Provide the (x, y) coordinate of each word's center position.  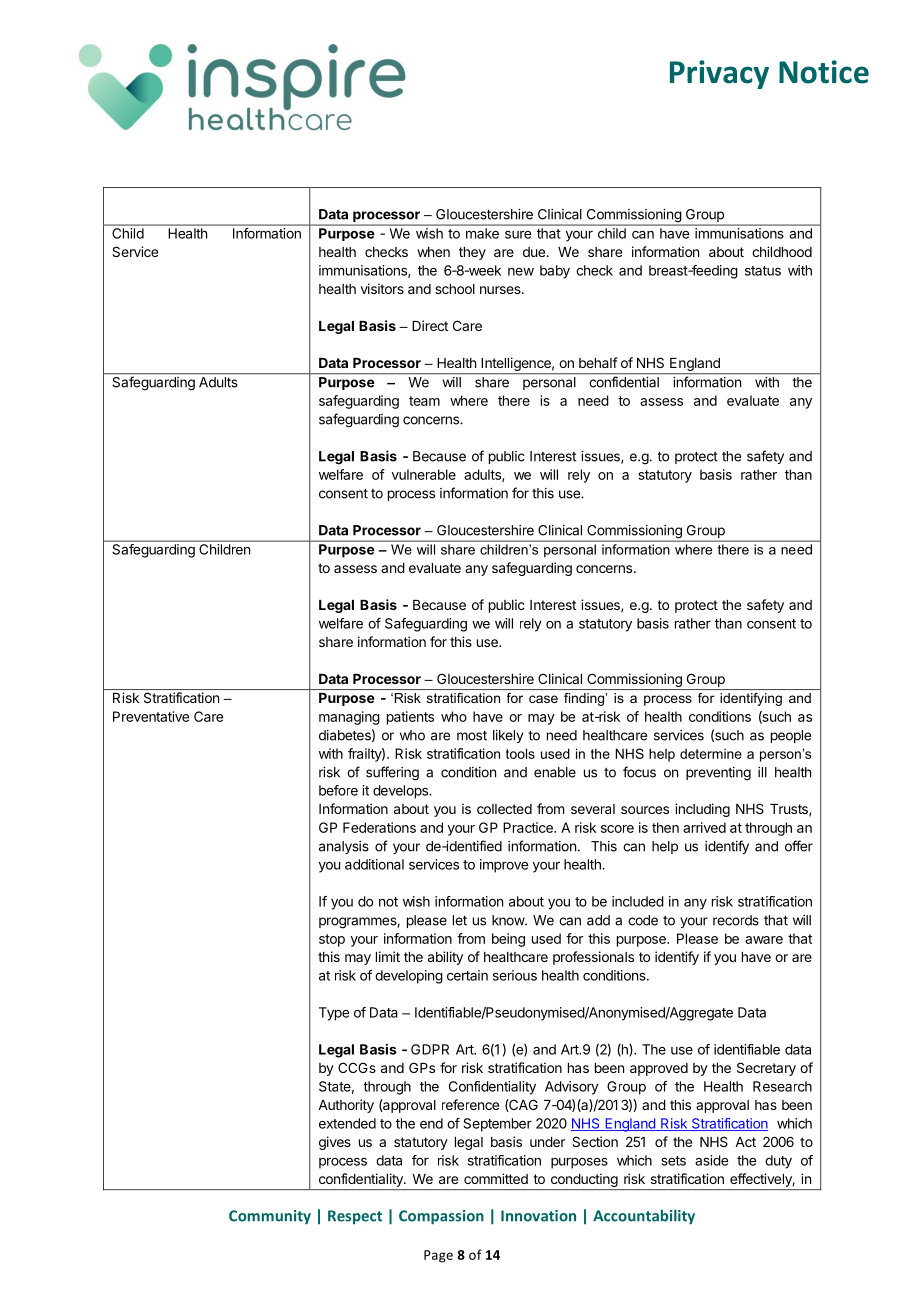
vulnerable (424, 474)
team (424, 401)
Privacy (719, 74)
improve (504, 866)
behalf (598, 362)
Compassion (441, 1217)
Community (270, 1217)
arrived (704, 827)
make (482, 233)
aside (711, 1160)
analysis (344, 847)
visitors (382, 288)
